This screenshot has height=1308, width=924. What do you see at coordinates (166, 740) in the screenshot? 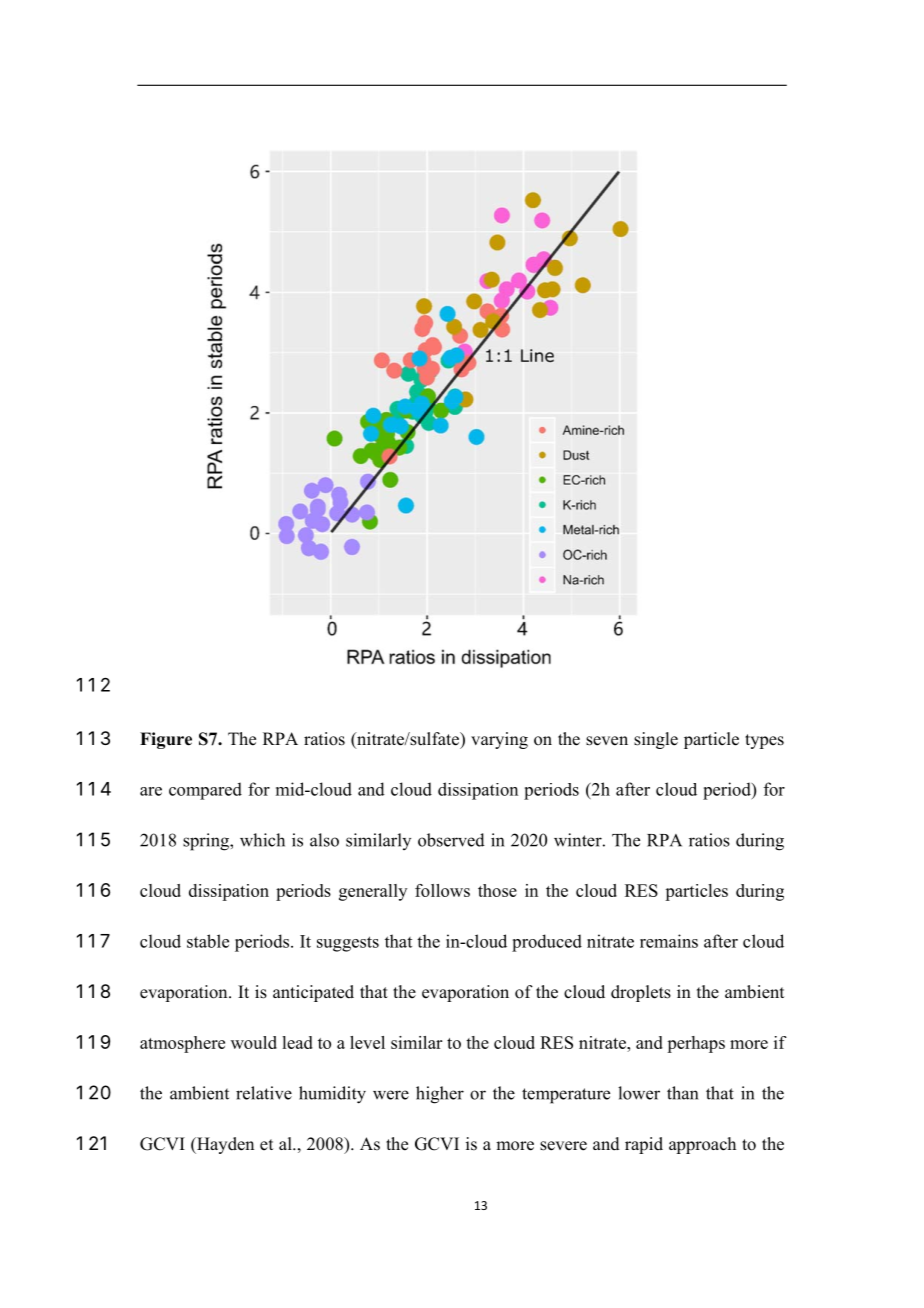
I see `Figure` at bounding box center [166, 740].
